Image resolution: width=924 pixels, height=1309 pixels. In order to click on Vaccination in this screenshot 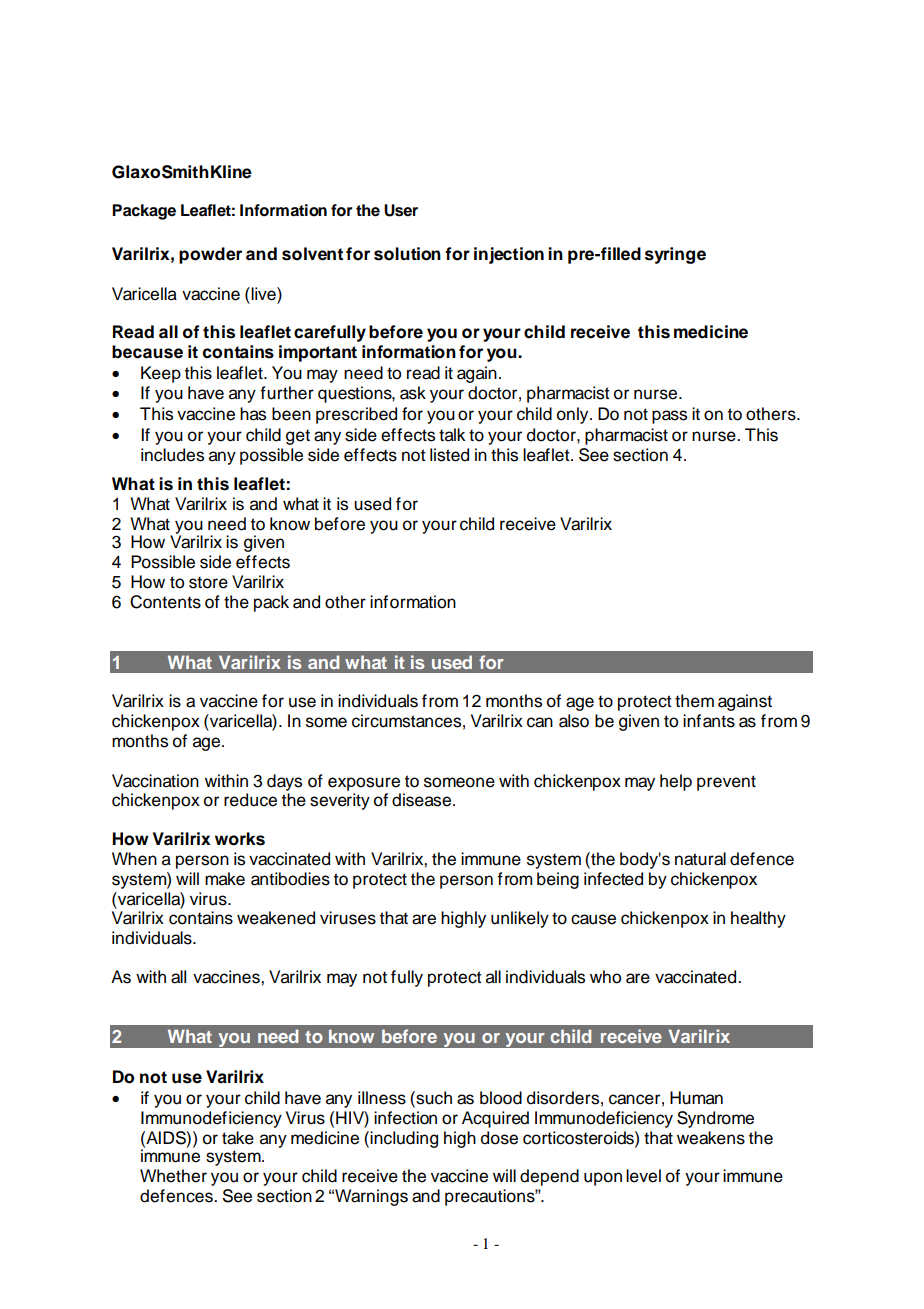, I will do `click(155, 781)`.
